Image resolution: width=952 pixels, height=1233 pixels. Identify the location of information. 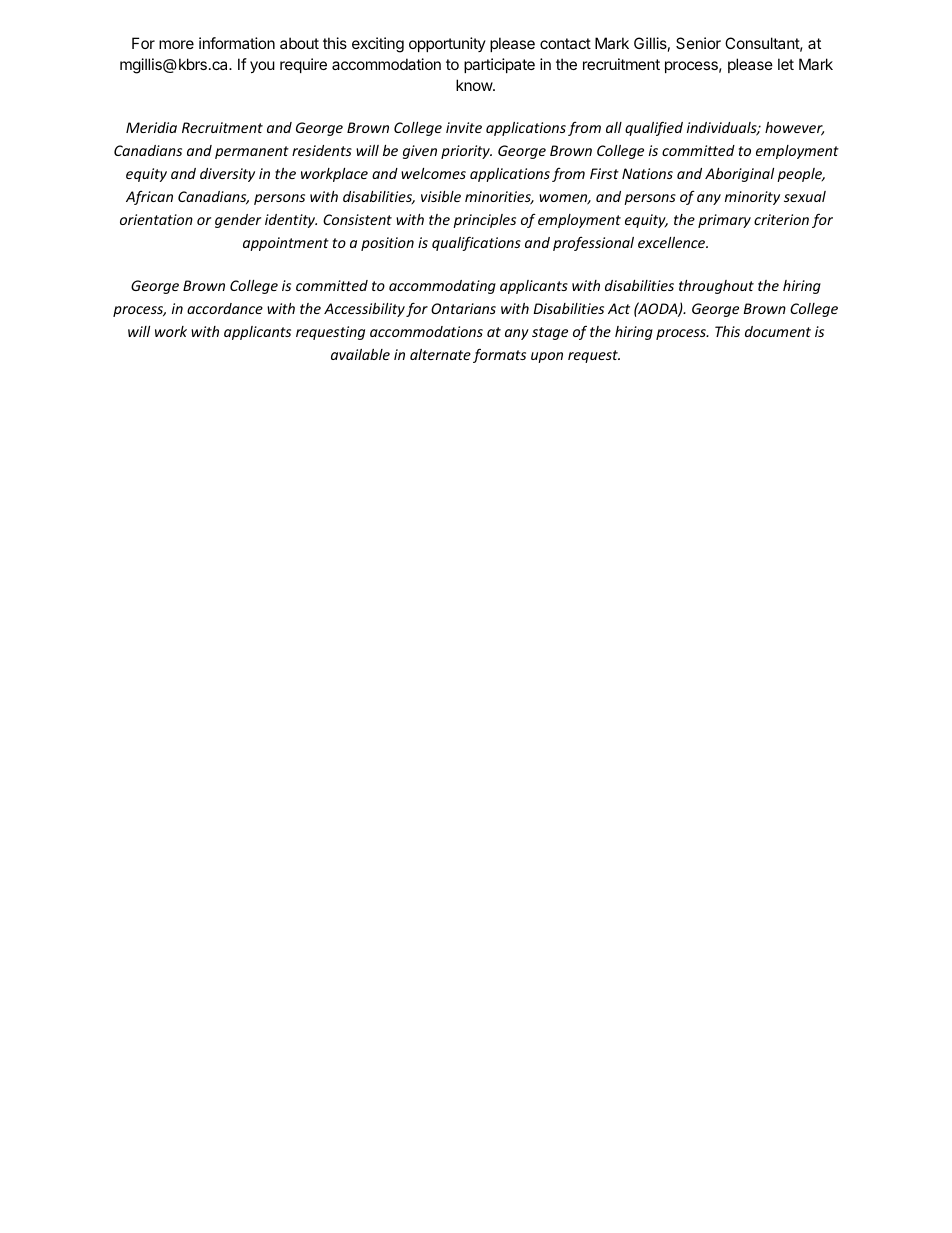
(237, 43).
